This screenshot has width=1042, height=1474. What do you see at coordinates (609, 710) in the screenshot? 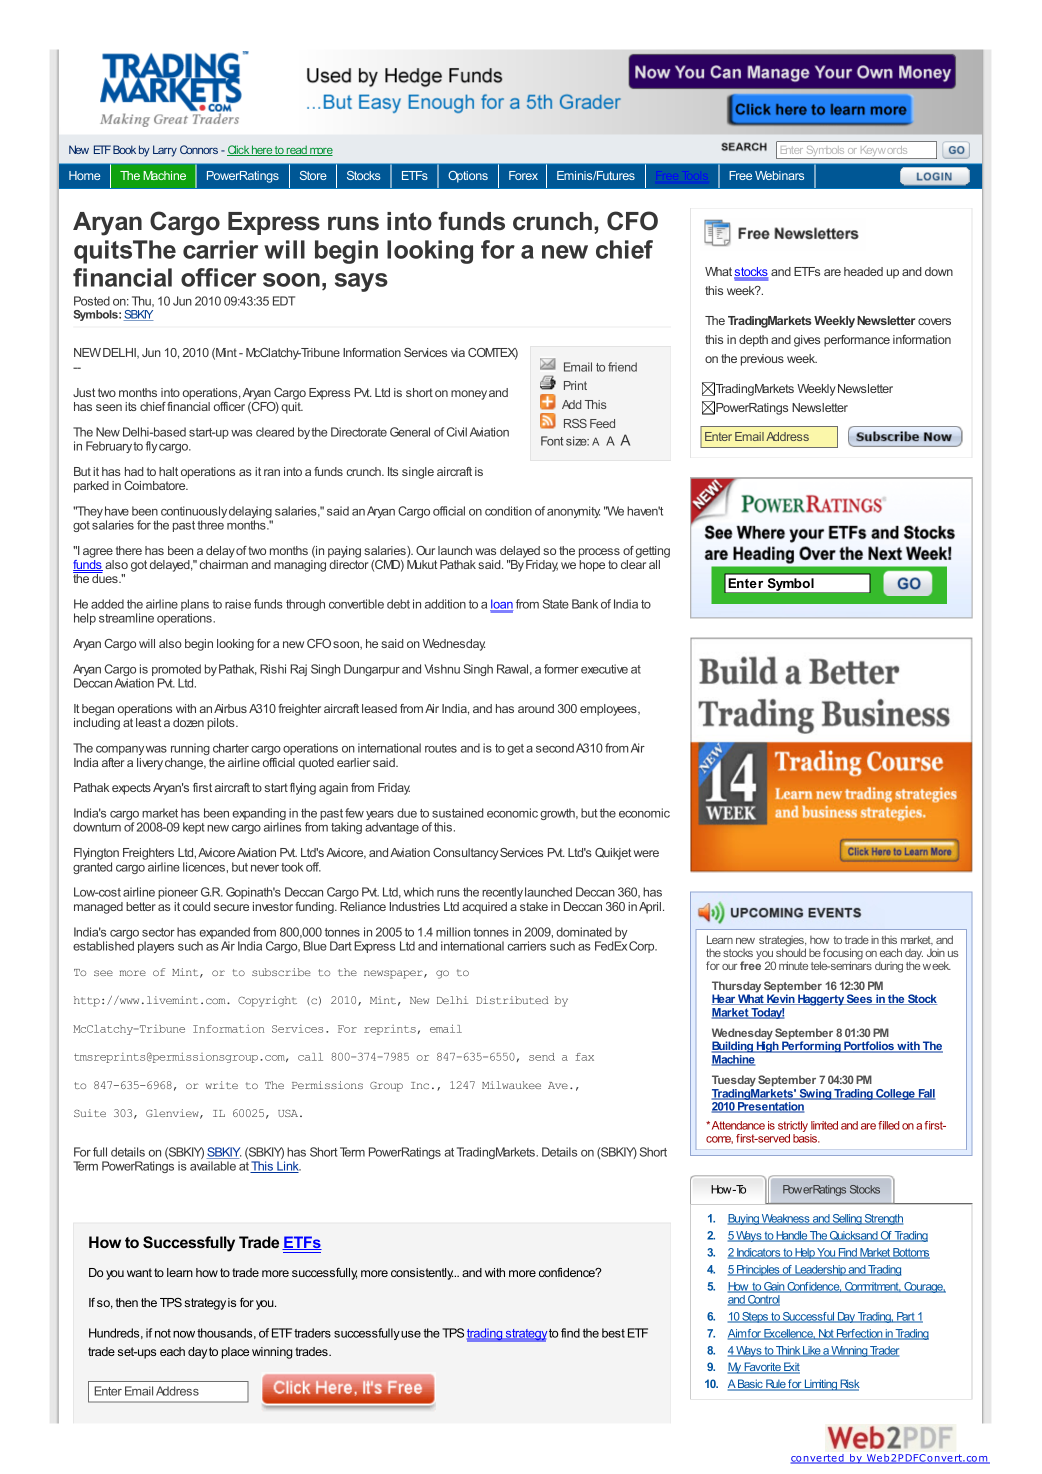
I see `employees` at bounding box center [609, 710].
